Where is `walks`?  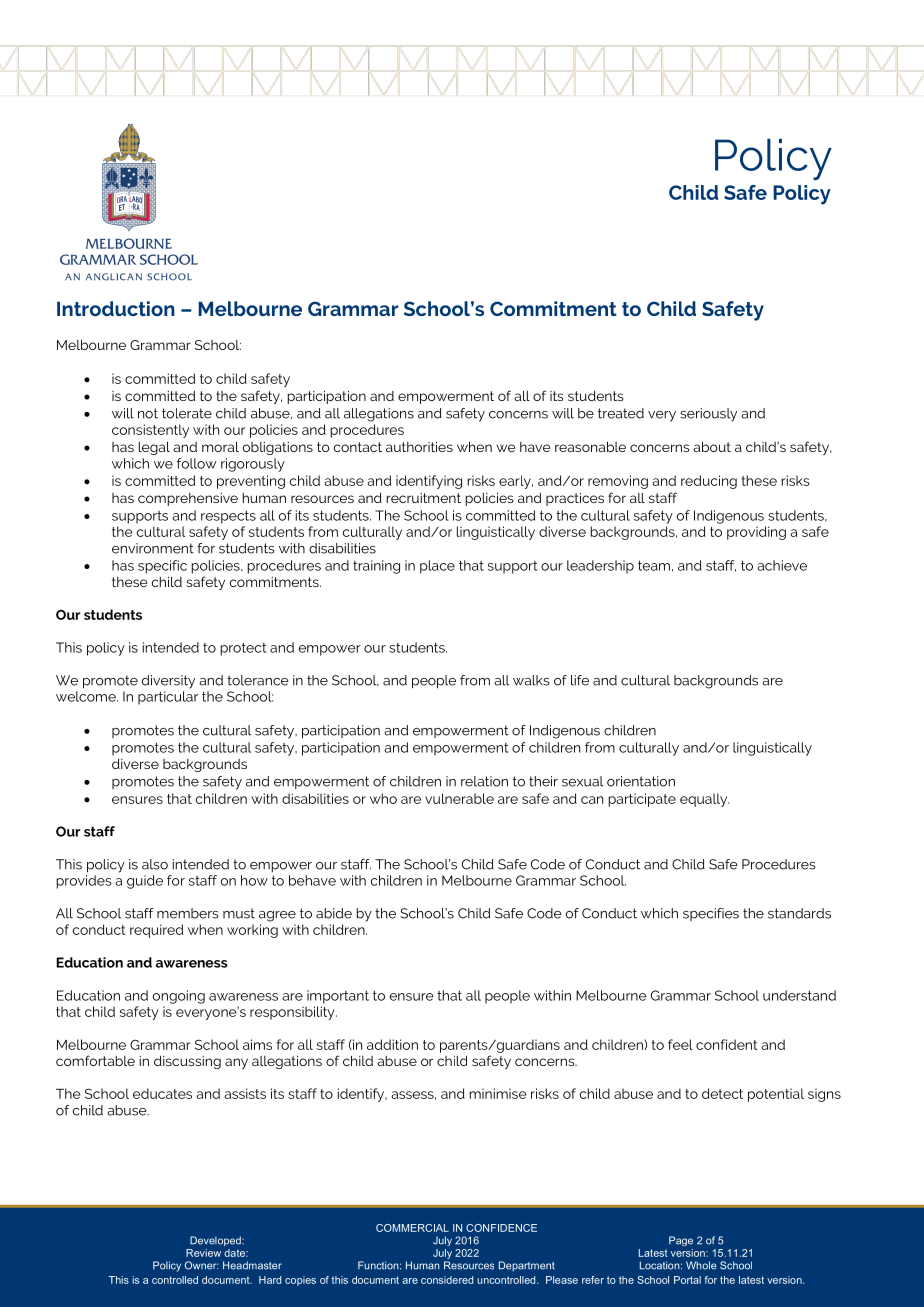 walks is located at coordinates (531, 680).
